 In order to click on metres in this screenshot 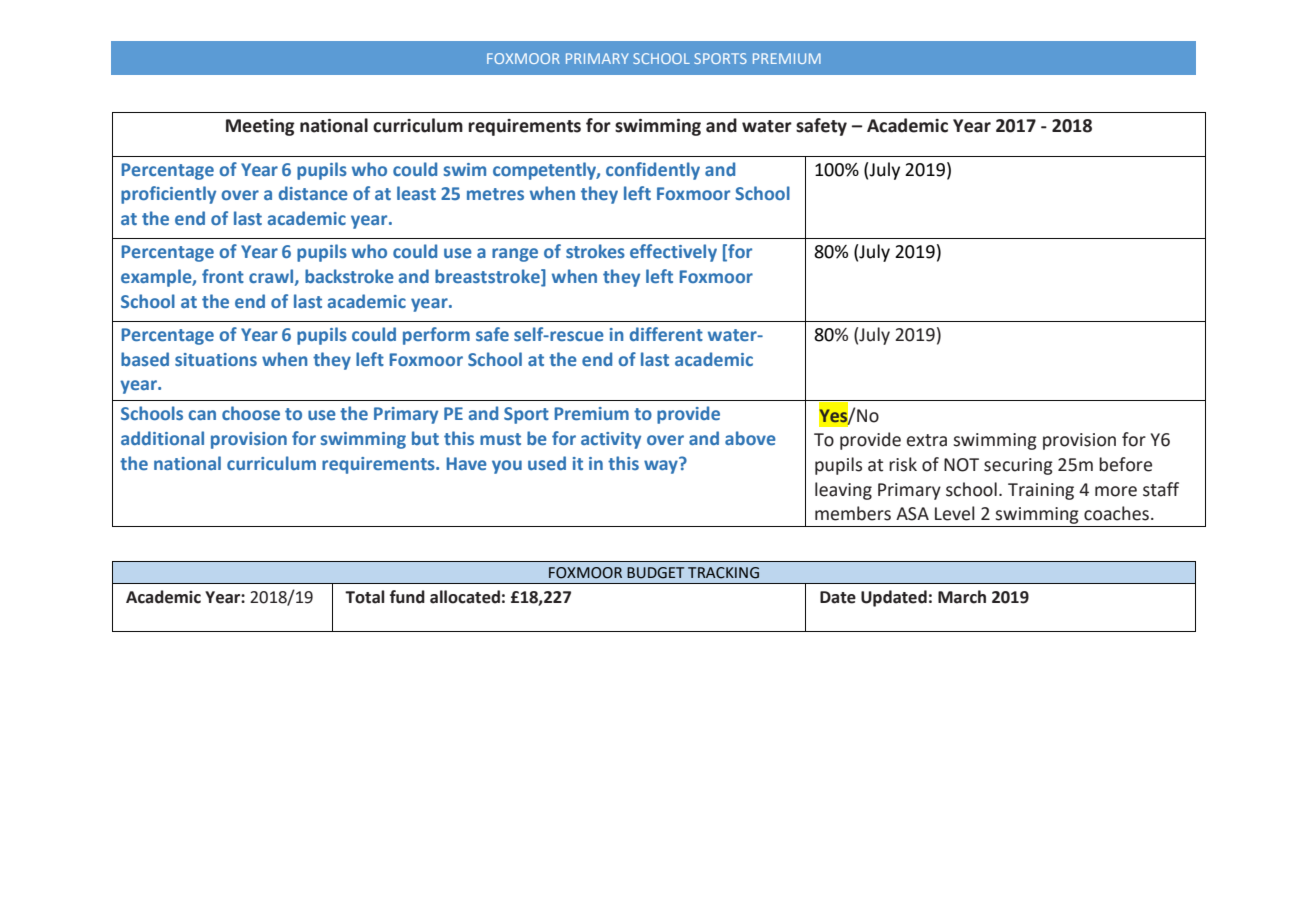, I will do `click(495, 194)`.
